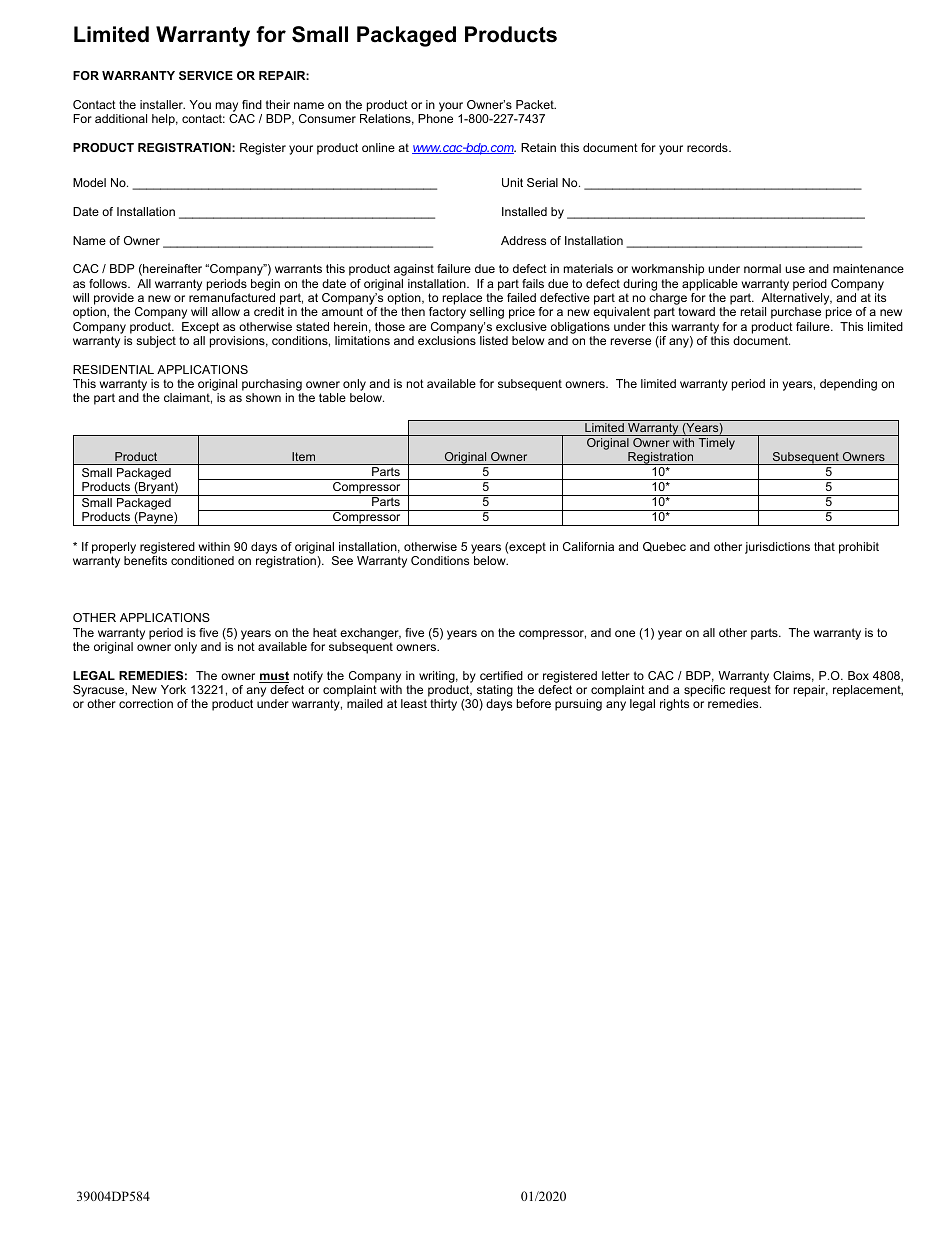 The width and height of the image is (952, 1233). I want to click on installer, so click(162, 104).
